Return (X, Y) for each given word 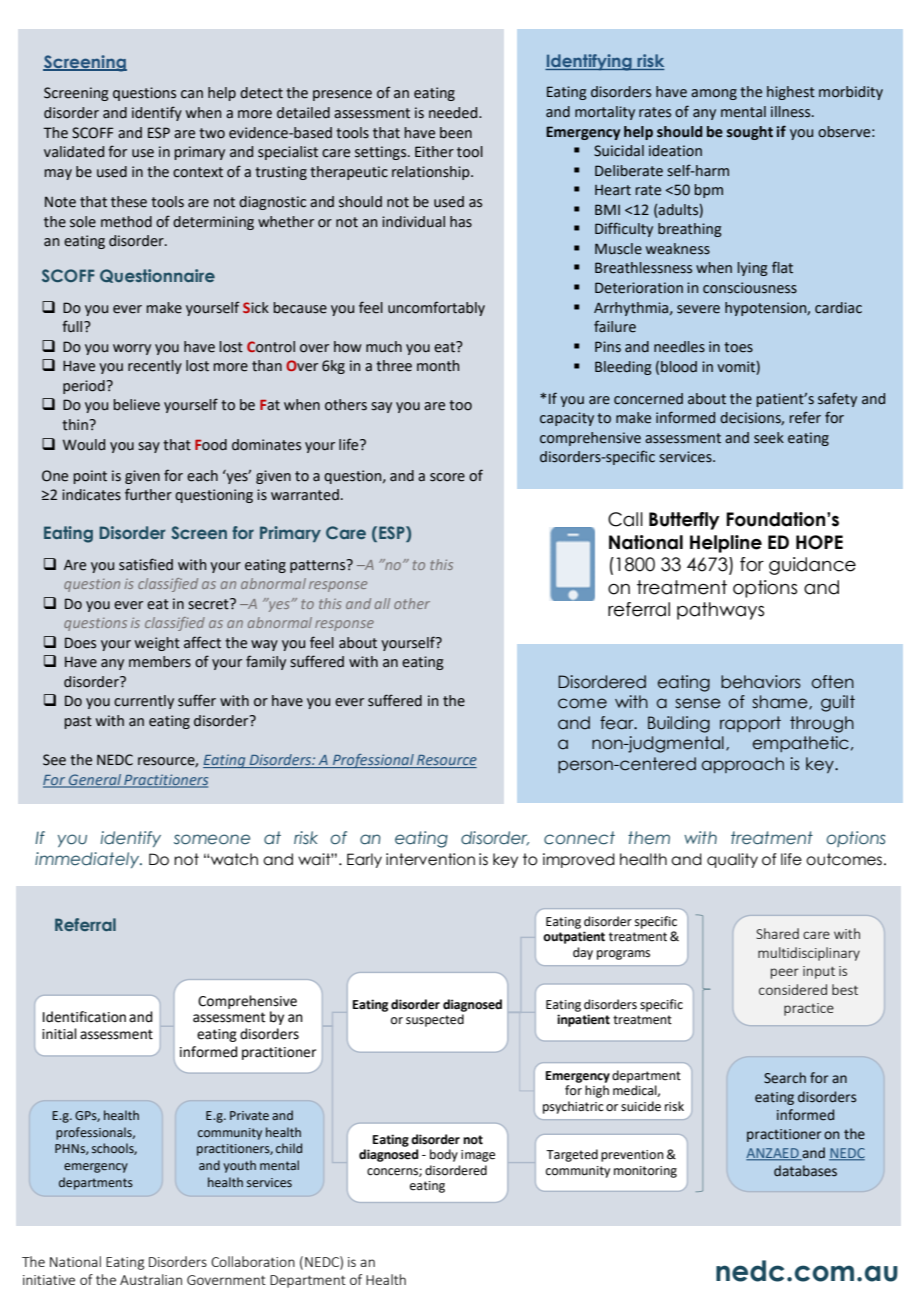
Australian (151, 1279)
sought (750, 133)
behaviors (761, 682)
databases (805, 1171)
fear (618, 723)
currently (144, 702)
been (456, 133)
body (444, 1155)
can (192, 94)
